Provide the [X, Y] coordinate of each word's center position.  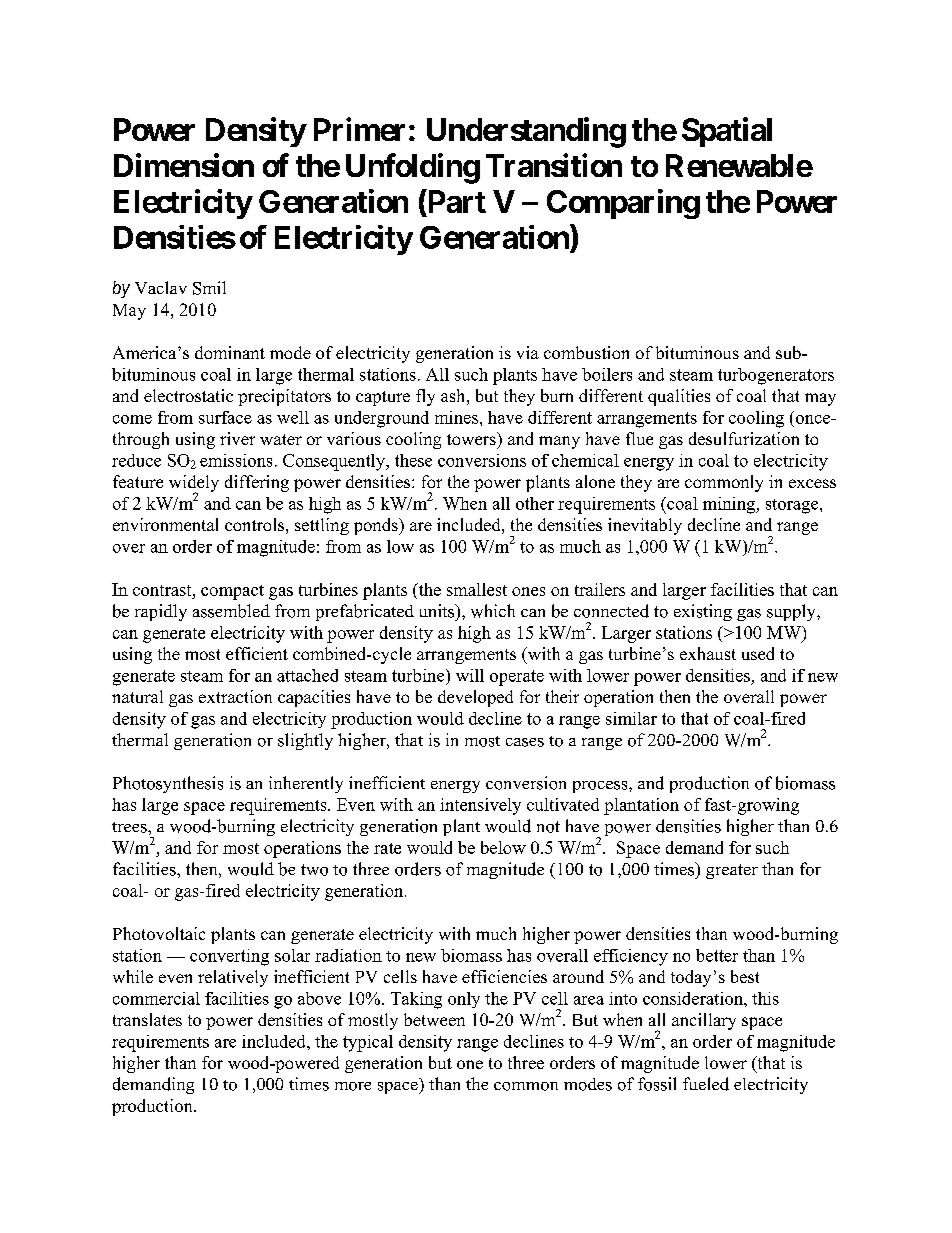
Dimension [184, 165]
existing [703, 612]
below [503, 847]
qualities [679, 397]
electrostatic [188, 395]
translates [147, 1019]
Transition [554, 165]
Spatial [727, 132]
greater [732, 871]
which [493, 611]
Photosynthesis [168, 784]
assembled [231, 611]
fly [425, 397]
